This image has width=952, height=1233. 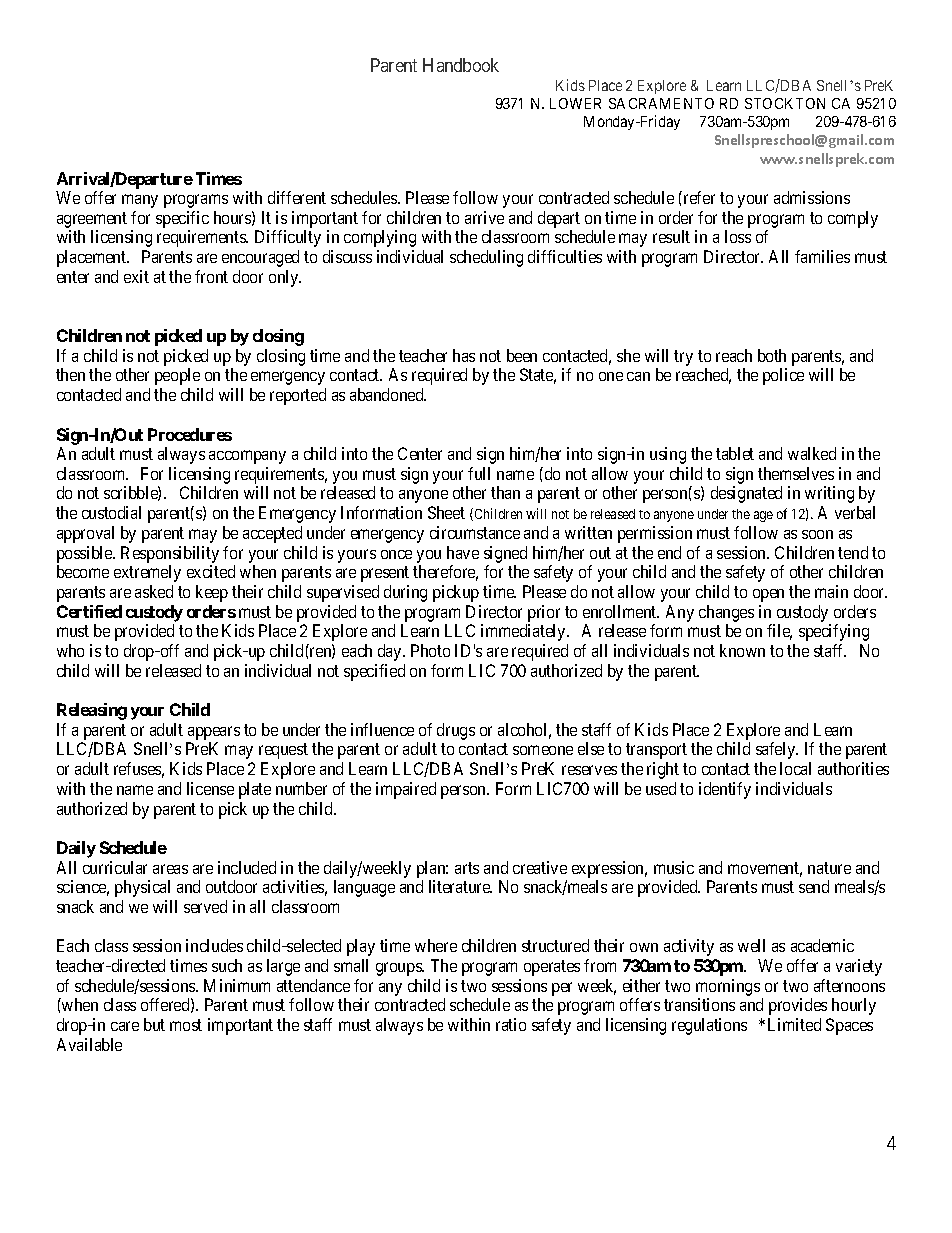 What do you see at coordinates (456, 731) in the image?
I see `drugs` at bounding box center [456, 731].
